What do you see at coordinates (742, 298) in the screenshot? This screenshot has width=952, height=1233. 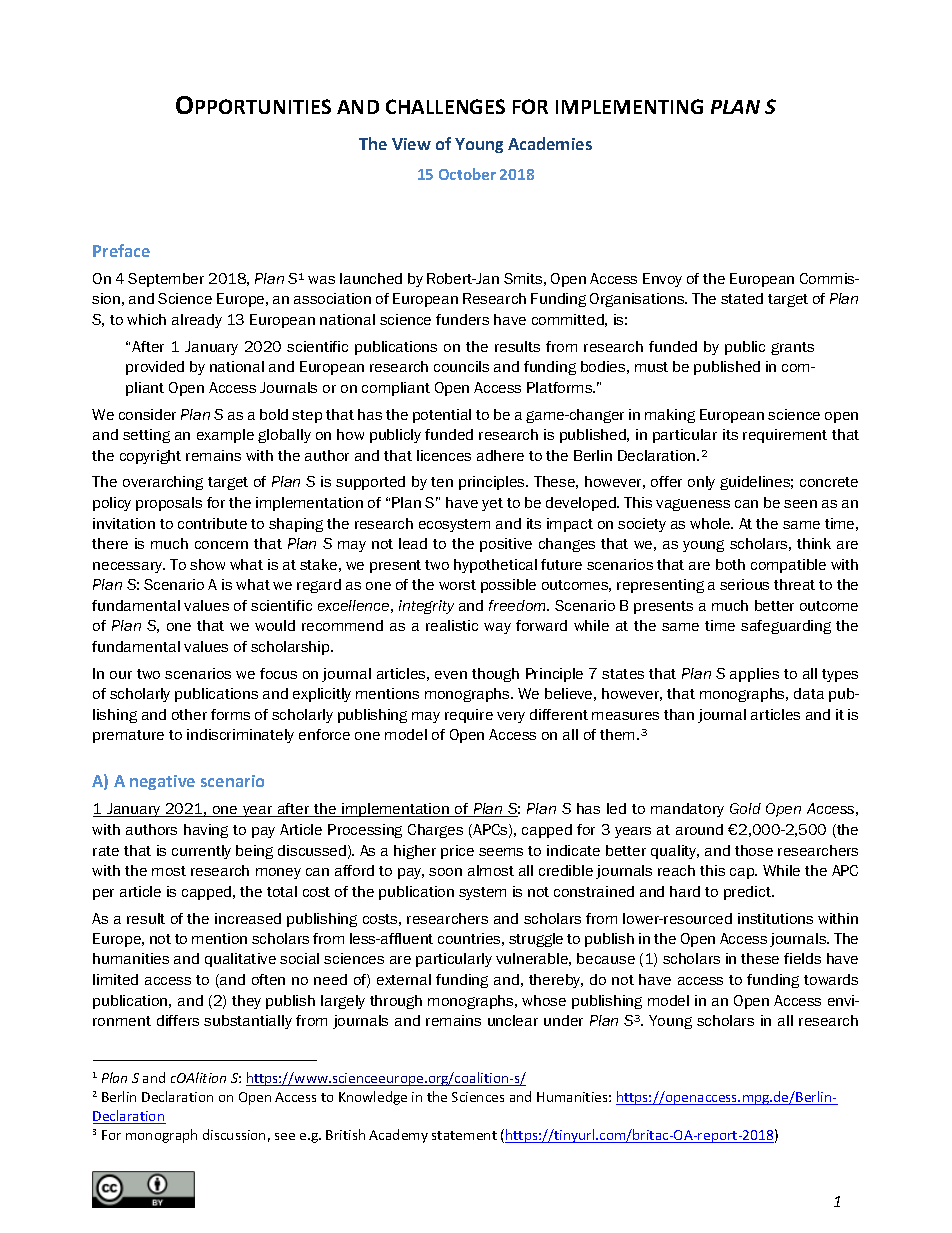 I see `stated` at bounding box center [742, 298].
